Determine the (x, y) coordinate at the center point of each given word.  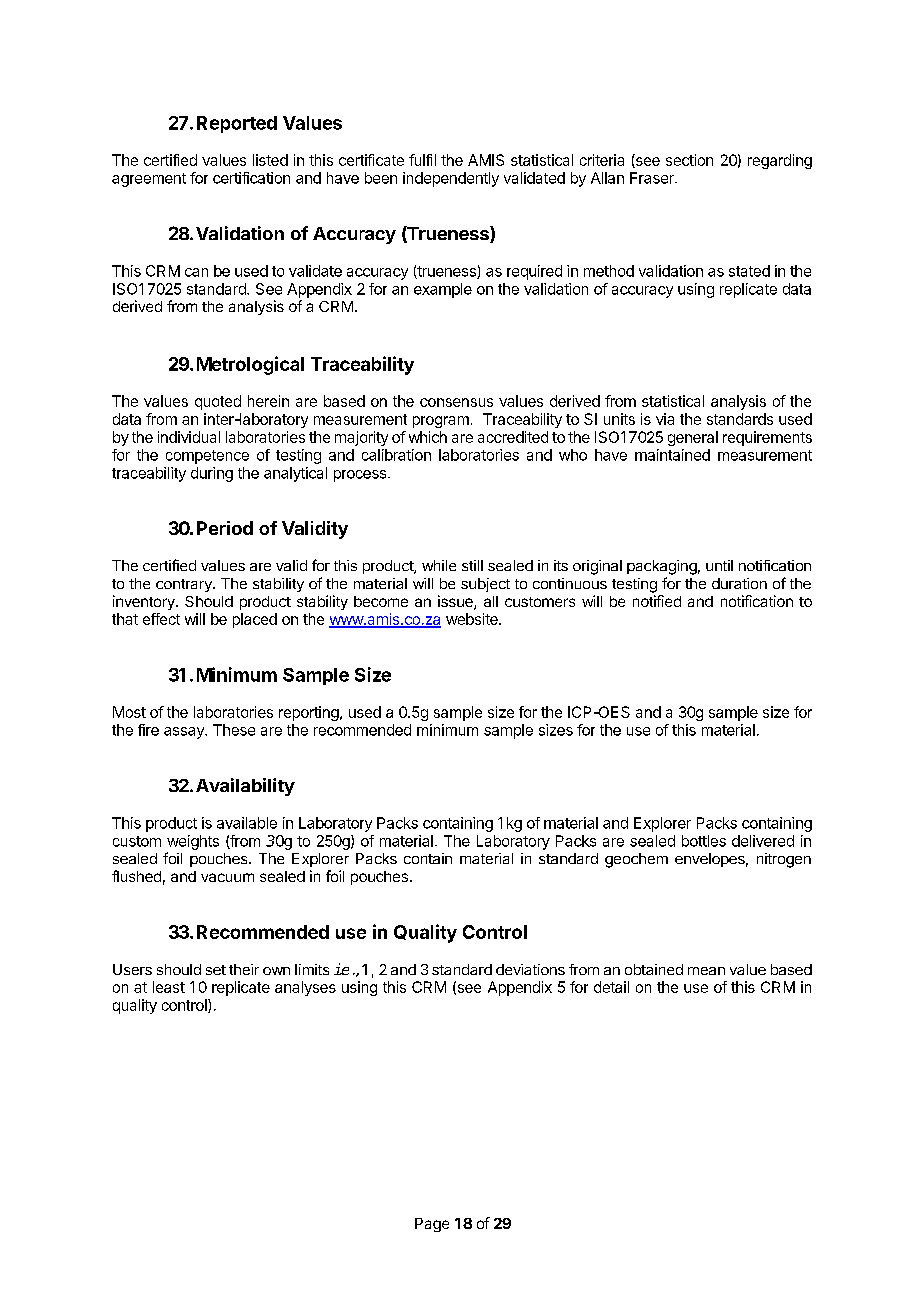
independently (451, 179)
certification (251, 178)
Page (432, 1225)
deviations (530, 969)
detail (611, 987)
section (689, 160)
